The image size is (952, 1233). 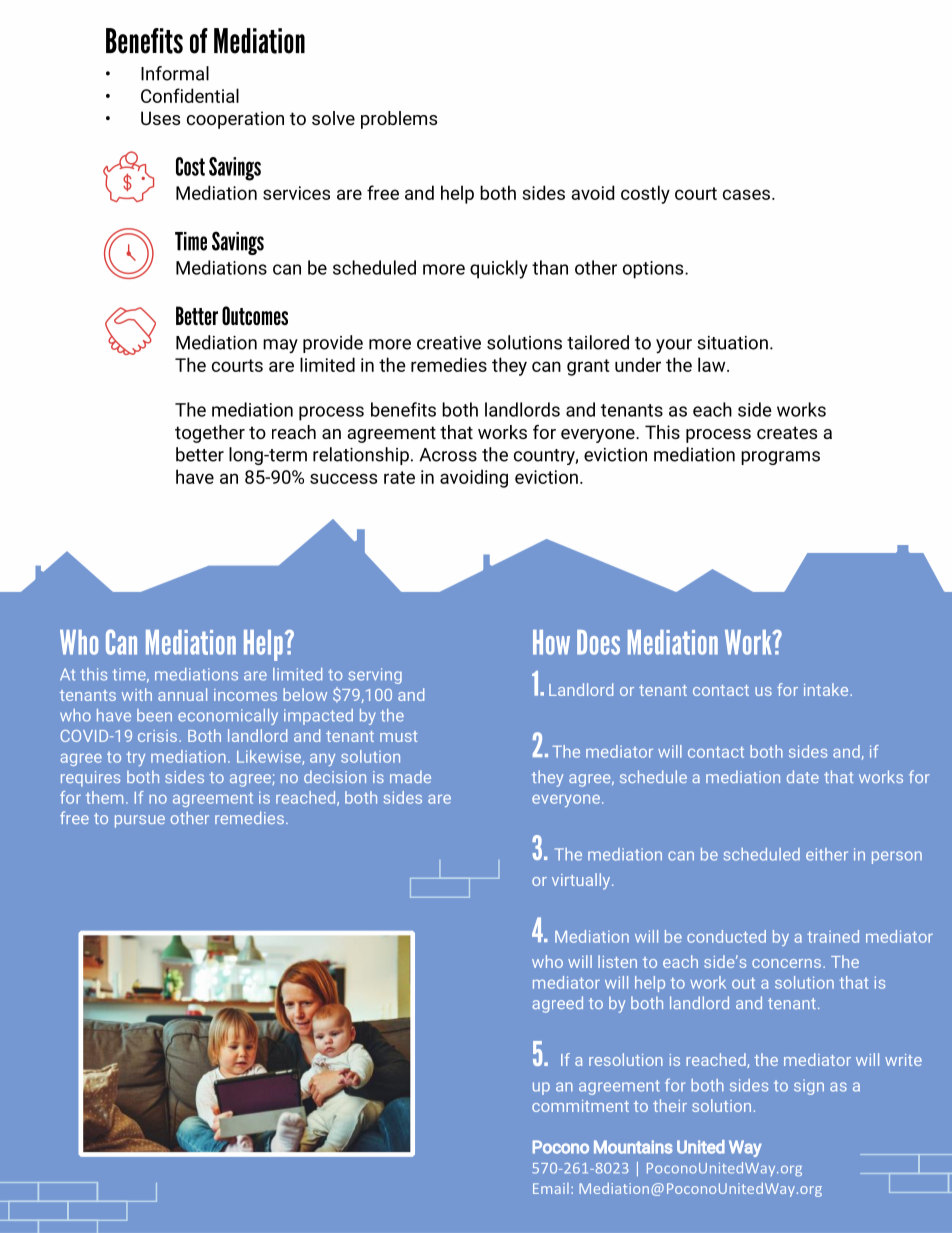 What do you see at coordinates (780, 458) in the screenshot?
I see `programs` at bounding box center [780, 458].
